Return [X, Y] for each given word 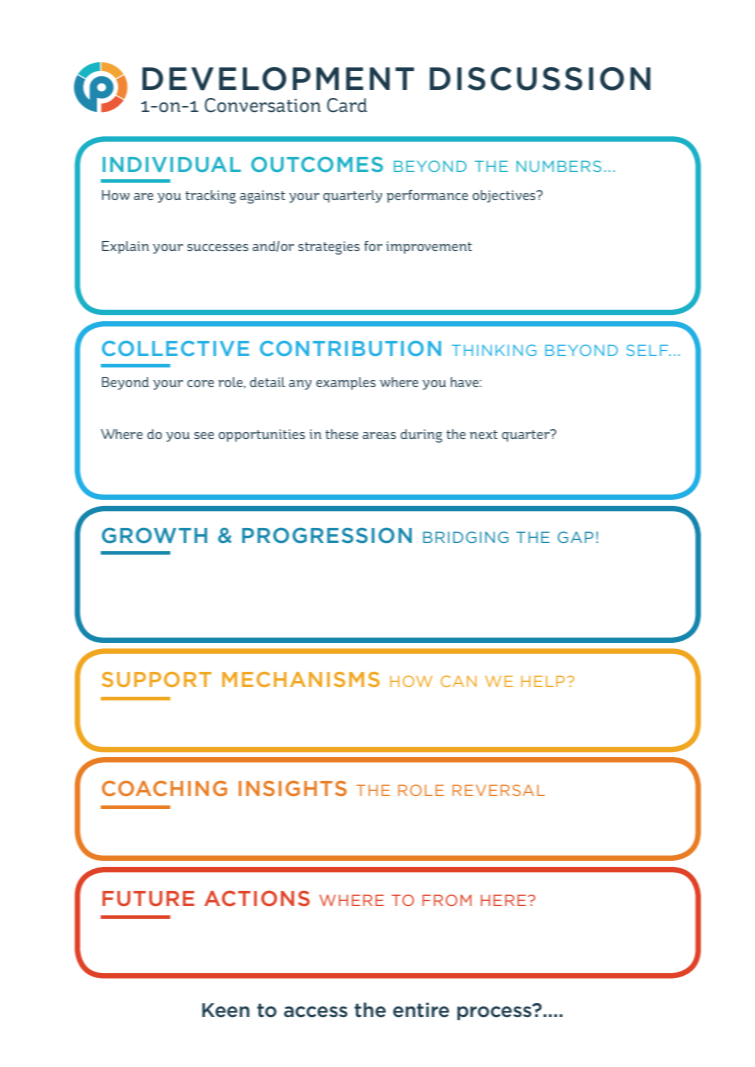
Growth [154, 535]
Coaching [164, 788]
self [648, 350]
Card [347, 105]
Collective [175, 348]
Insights [293, 788]
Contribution [350, 348]
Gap [576, 537]
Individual [172, 164]
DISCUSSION [540, 79]
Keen [226, 1010]
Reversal [498, 790]
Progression [327, 535]
